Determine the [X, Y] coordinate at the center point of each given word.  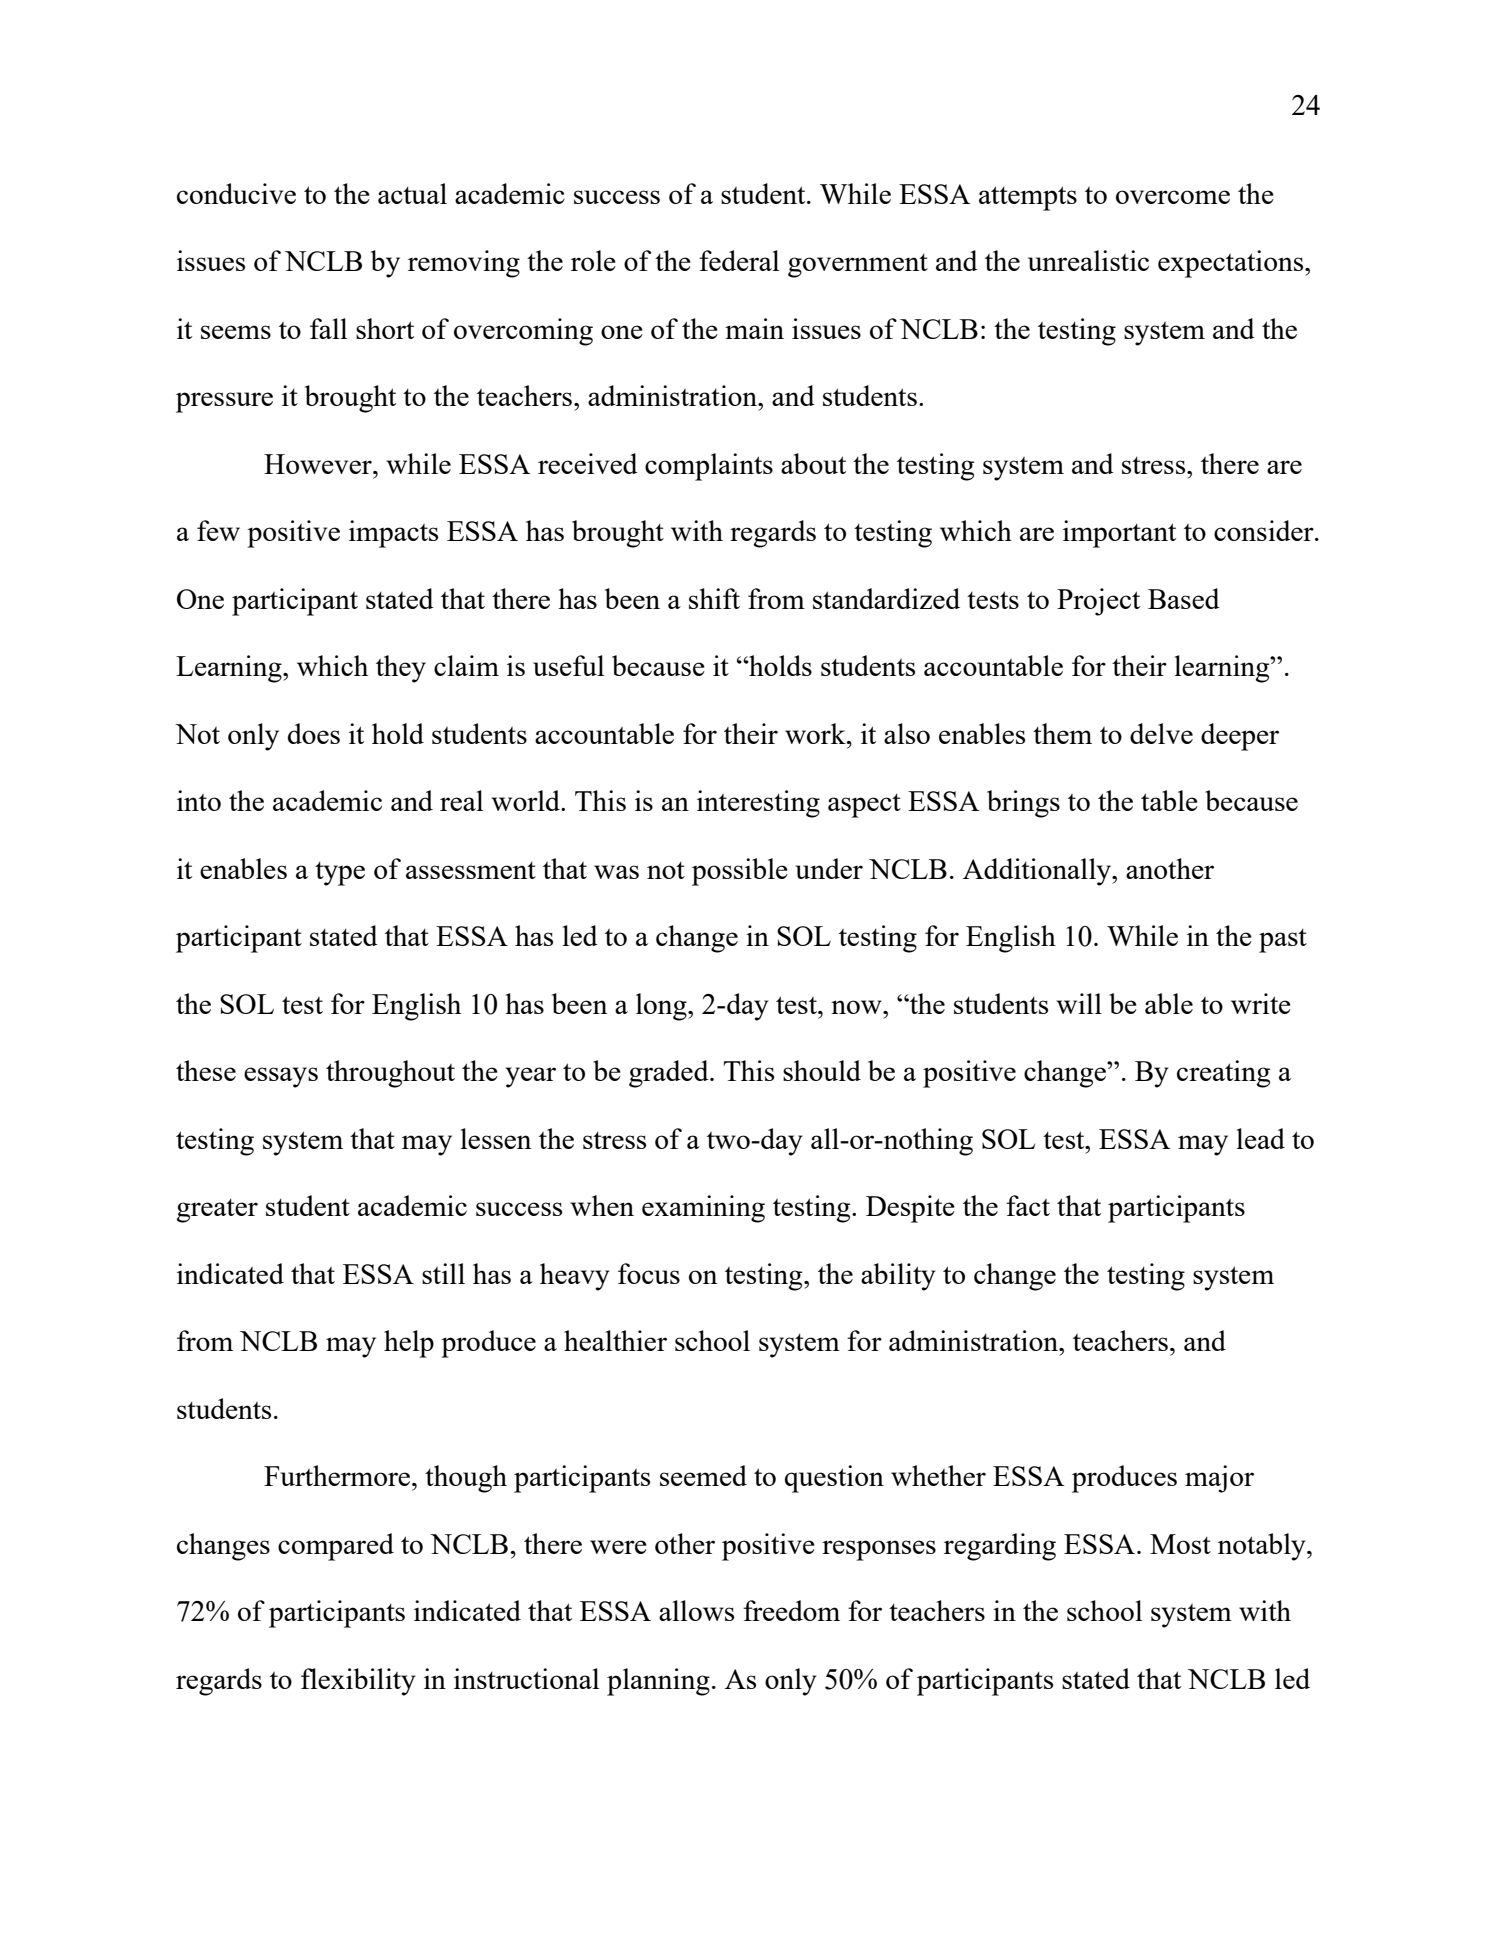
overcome [1173, 197]
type [340, 874]
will [1079, 1003]
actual [412, 193]
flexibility [358, 1682]
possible [740, 872]
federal [739, 260]
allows [696, 1610]
